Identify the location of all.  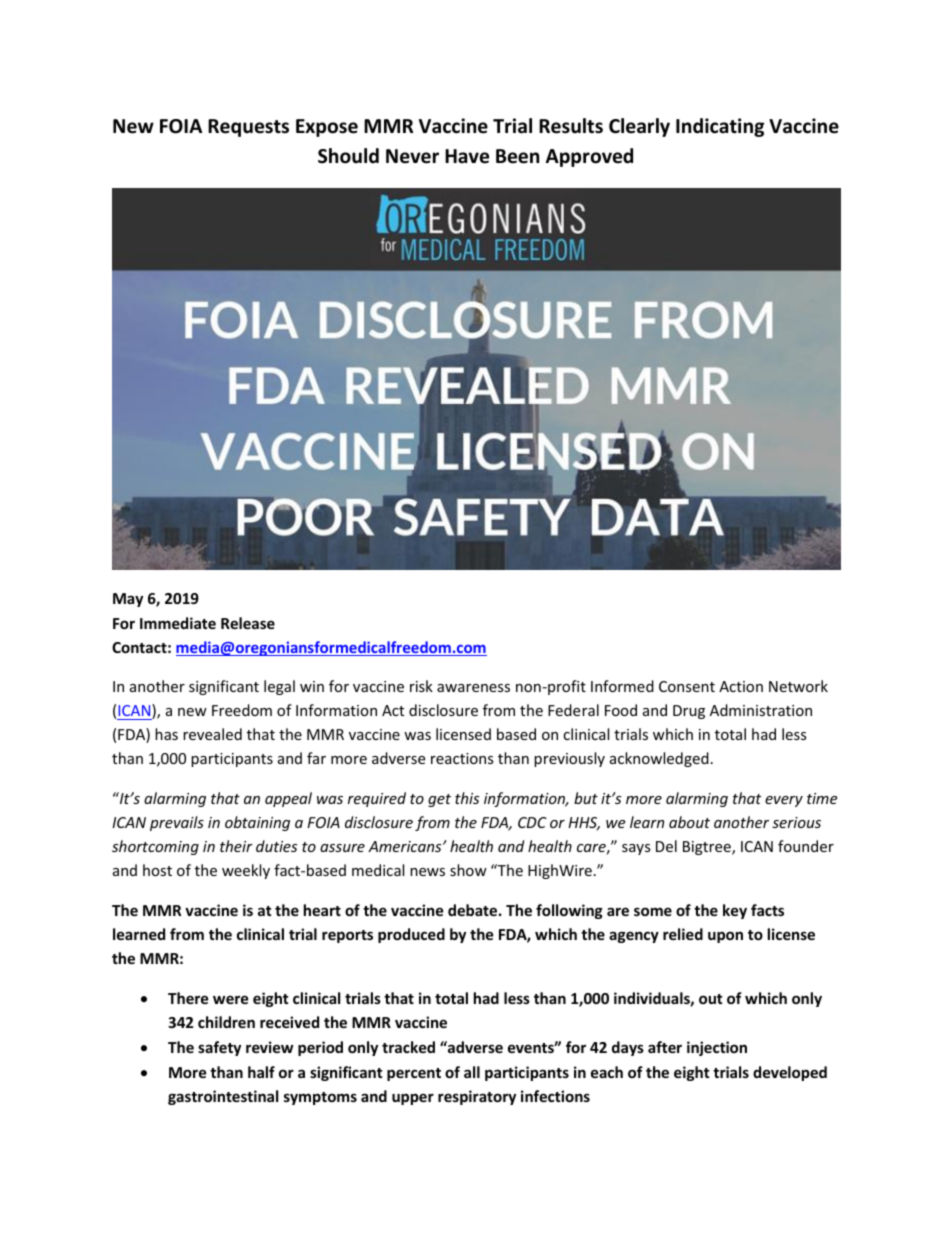
(472, 1072).
